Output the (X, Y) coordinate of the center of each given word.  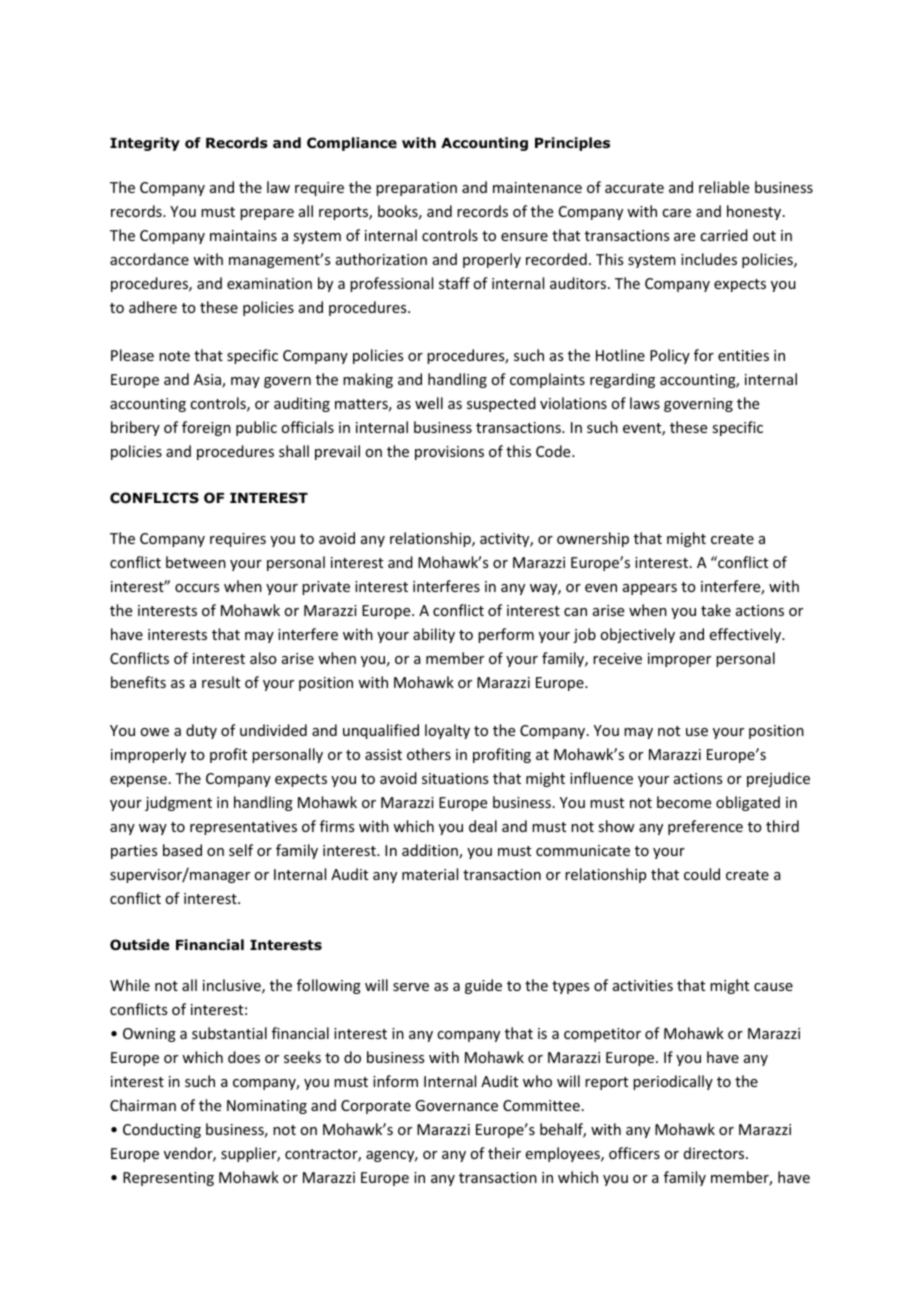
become (684, 802)
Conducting (162, 1130)
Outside (139, 945)
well (429, 403)
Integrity (145, 144)
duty (201, 731)
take (716, 610)
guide (483, 986)
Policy (670, 356)
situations (455, 778)
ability (434, 635)
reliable (724, 187)
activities (643, 985)
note (174, 356)
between (196, 562)
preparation (416, 189)
